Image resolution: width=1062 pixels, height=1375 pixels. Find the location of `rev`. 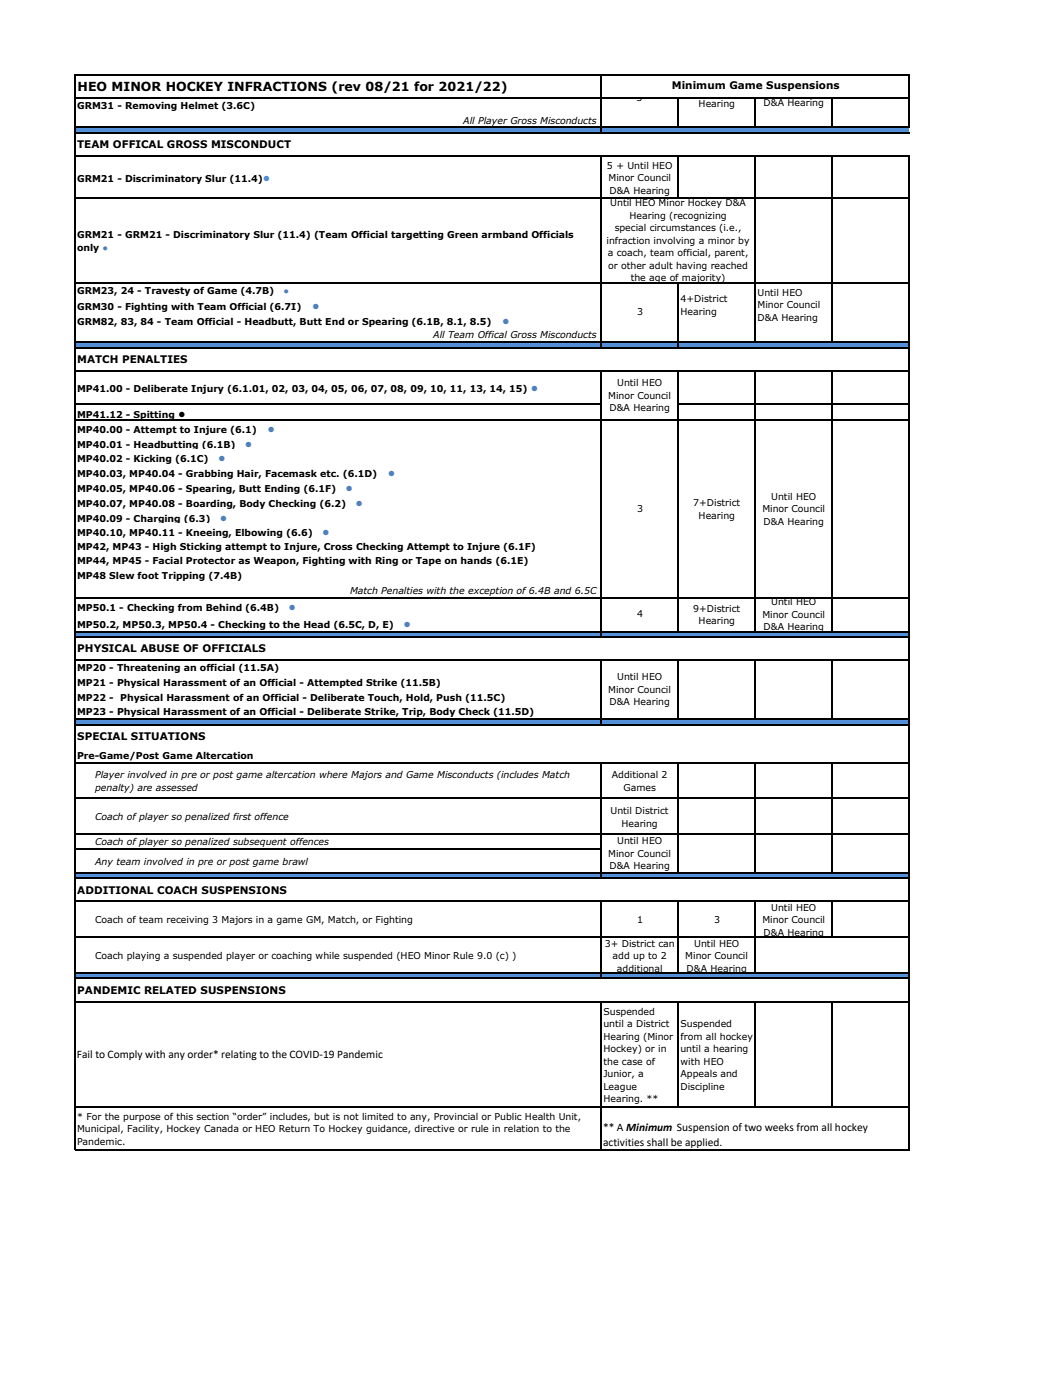

rev is located at coordinates (350, 87).
